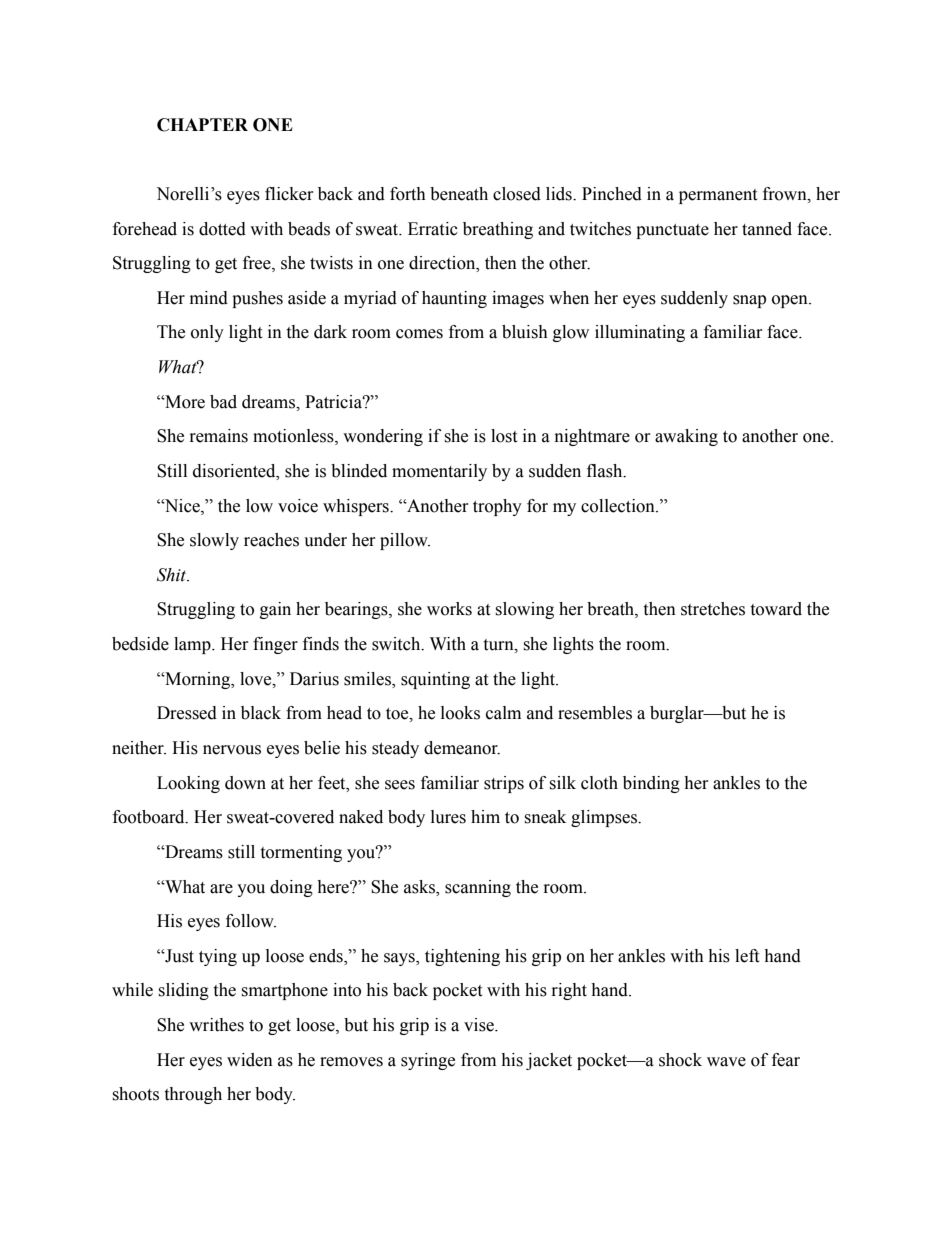 Image resolution: width=952 pixels, height=1233 pixels. What do you see at coordinates (448, 817) in the screenshot?
I see `lures` at bounding box center [448, 817].
